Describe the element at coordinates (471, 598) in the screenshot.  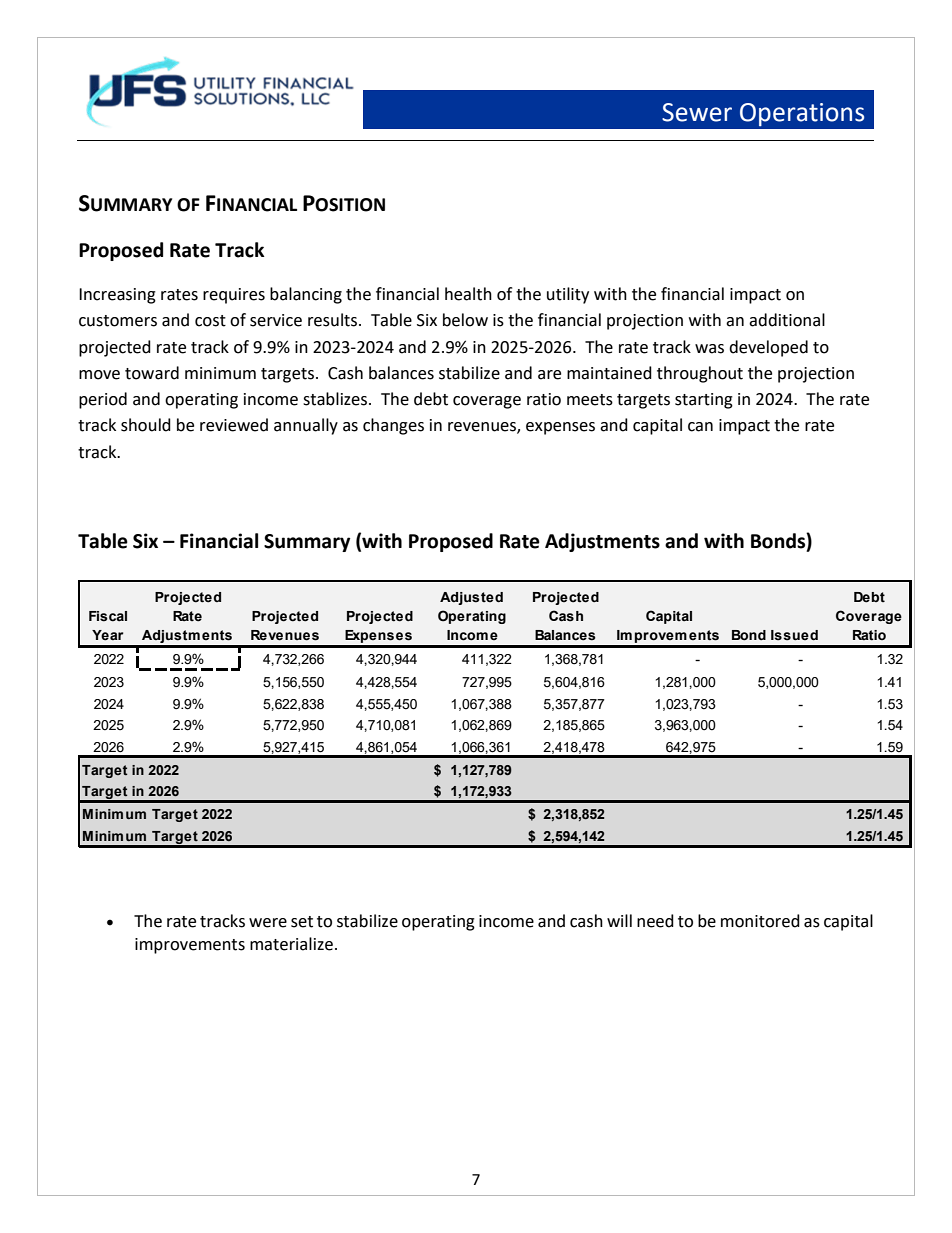
I see `Adjusted` at that location.
